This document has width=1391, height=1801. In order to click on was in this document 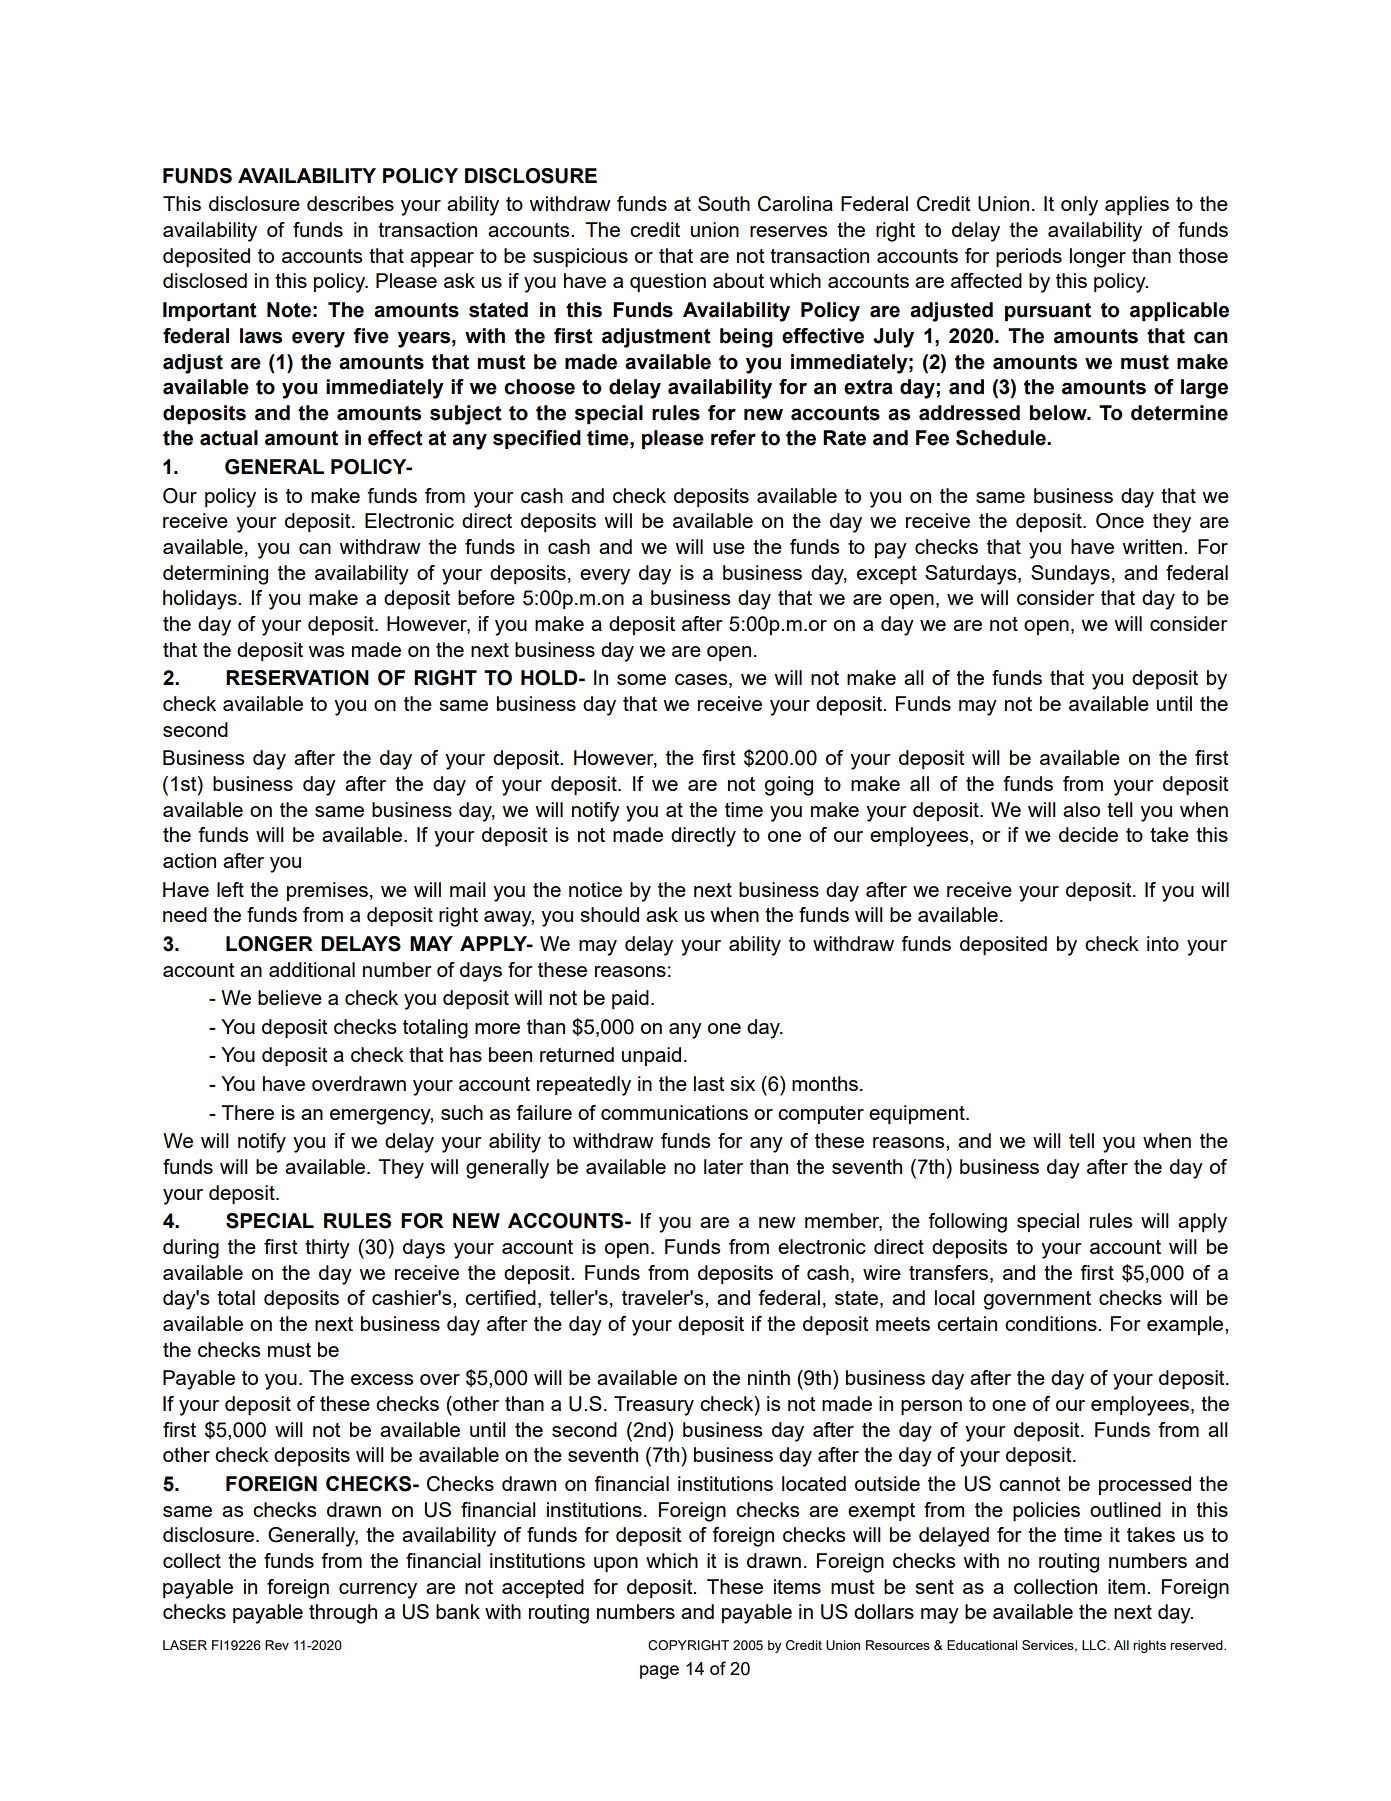, I will do `click(326, 651)`.
